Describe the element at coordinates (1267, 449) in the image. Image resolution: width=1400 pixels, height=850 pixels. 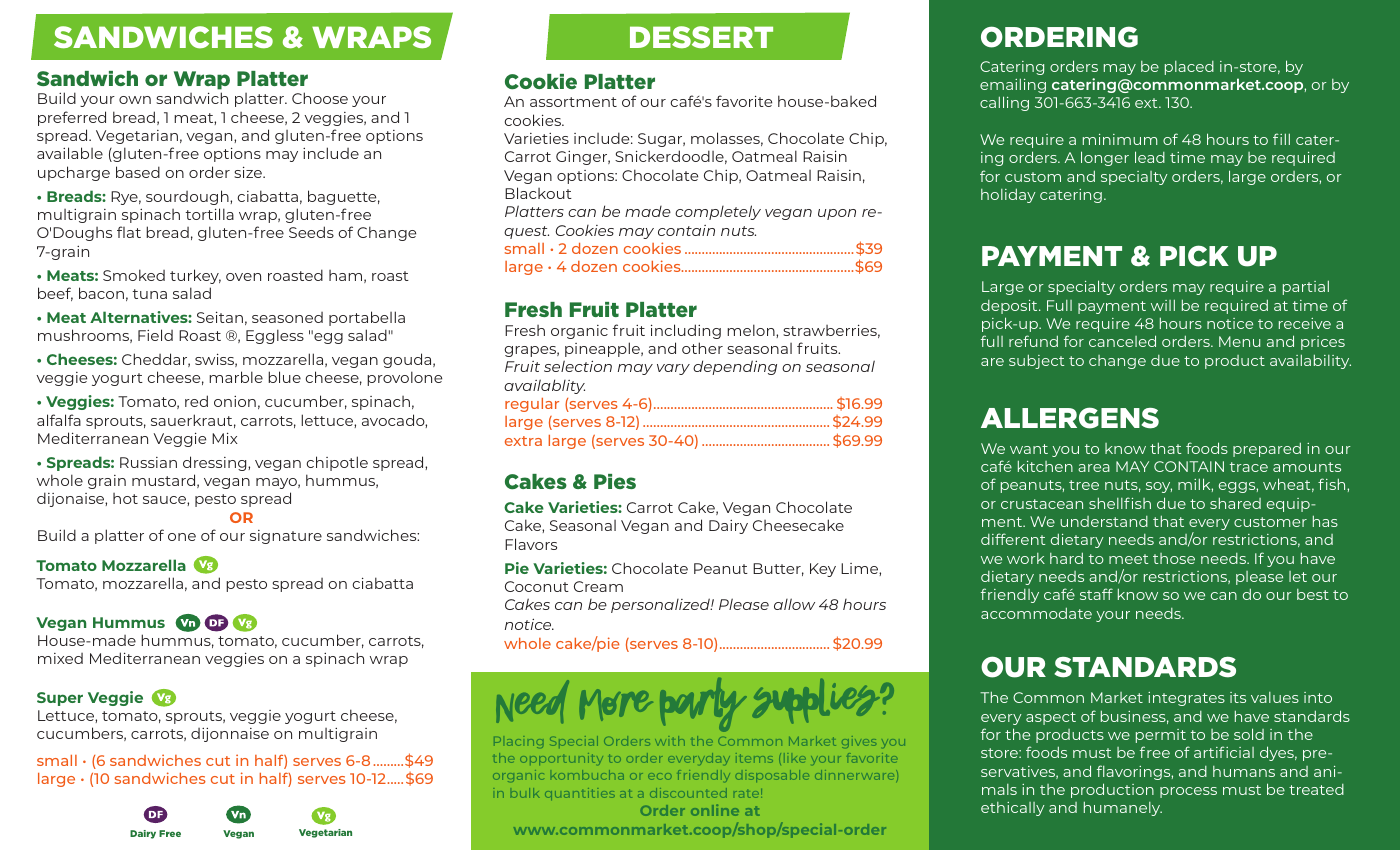
I see `prepared` at that location.
